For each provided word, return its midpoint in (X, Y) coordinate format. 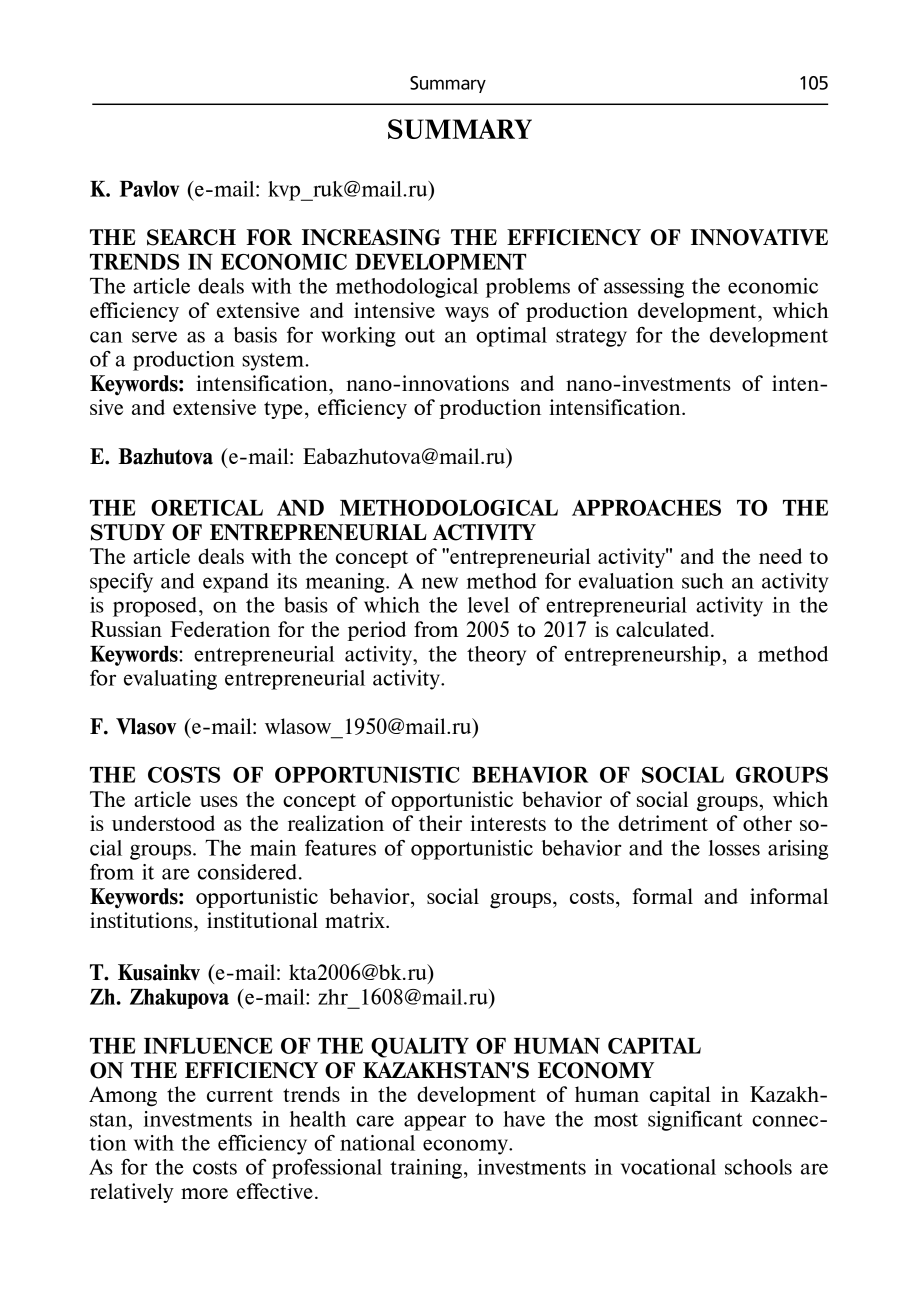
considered (249, 872)
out (420, 336)
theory (496, 656)
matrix (356, 920)
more (204, 1193)
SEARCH (191, 237)
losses (734, 848)
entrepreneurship (642, 656)
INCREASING (371, 237)
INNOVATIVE (759, 237)
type (283, 410)
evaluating (170, 680)
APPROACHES (646, 508)
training (426, 1169)
